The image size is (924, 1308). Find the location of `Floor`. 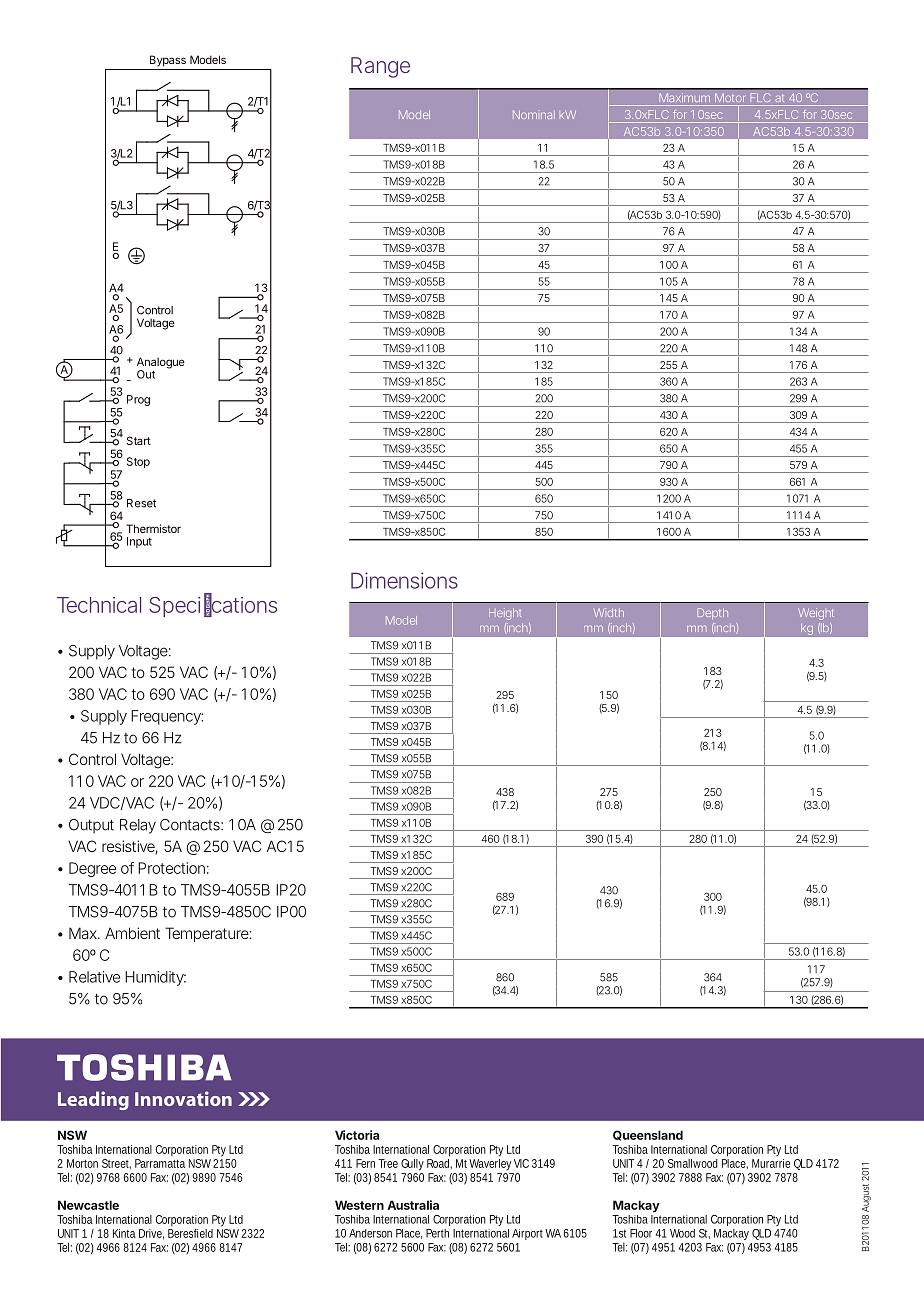

Floor is located at coordinates (641, 1233).
